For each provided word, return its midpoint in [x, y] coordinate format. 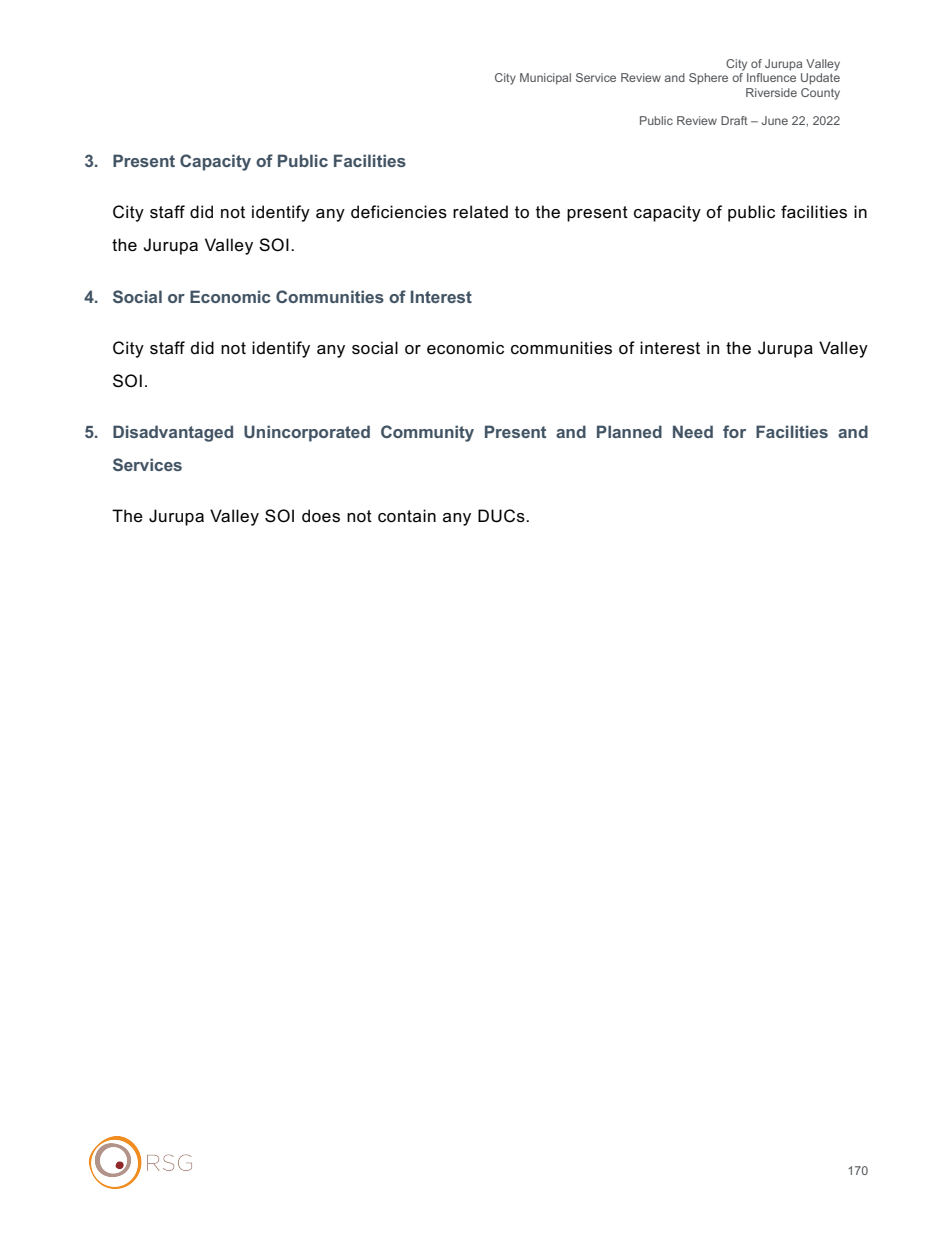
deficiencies [399, 212]
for [734, 431]
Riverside [771, 92]
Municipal [545, 79]
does [321, 516]
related [480, 212]
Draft [734, 120]
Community [427, 433]
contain [407, 516]
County [820, 94]
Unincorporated [307, 433]
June [775, 120]
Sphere [708, 79]
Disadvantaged [173, 433]
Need [693, 431]
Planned [629, 431]
